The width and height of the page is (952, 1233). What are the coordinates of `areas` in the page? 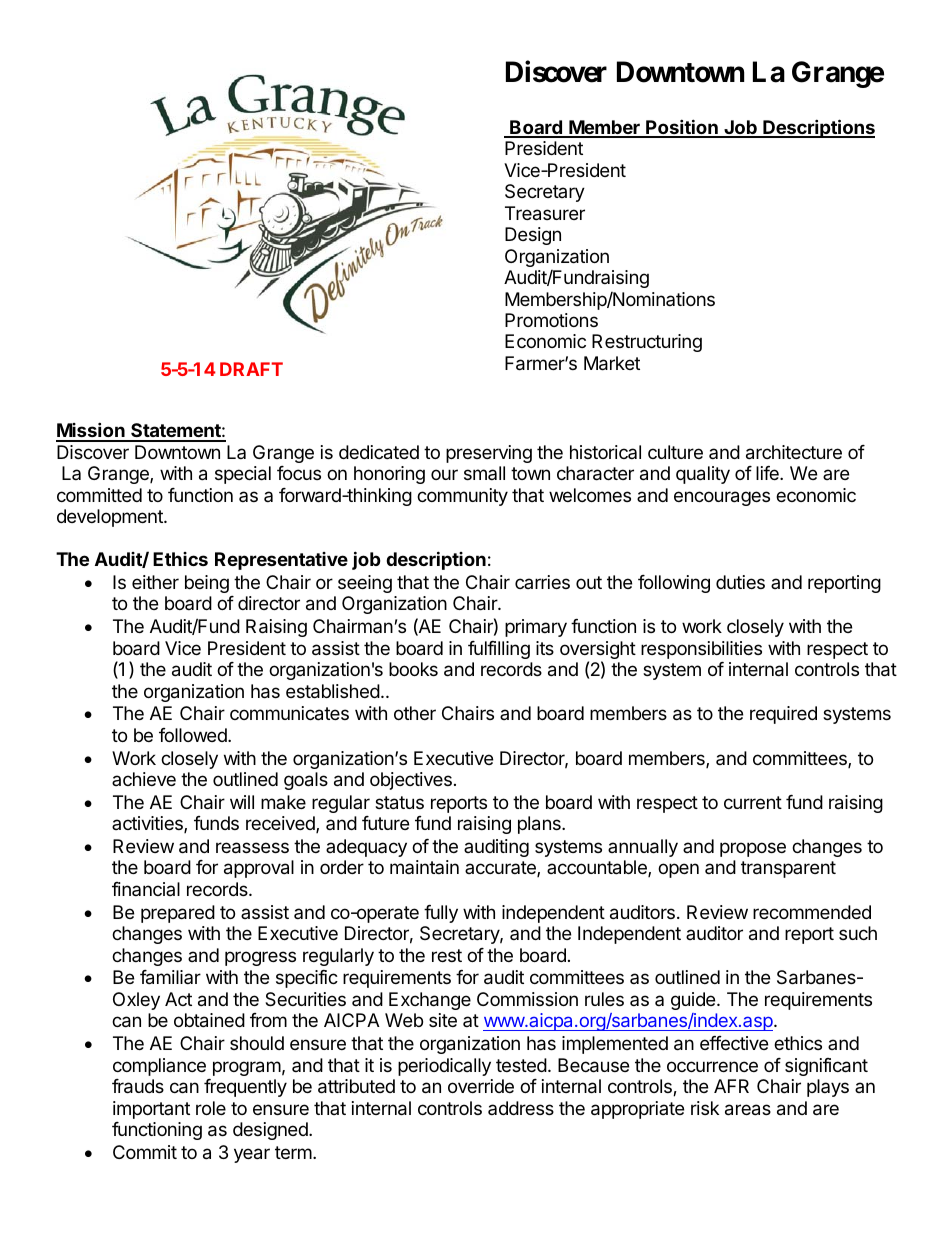 It's located at (748, 1110).
